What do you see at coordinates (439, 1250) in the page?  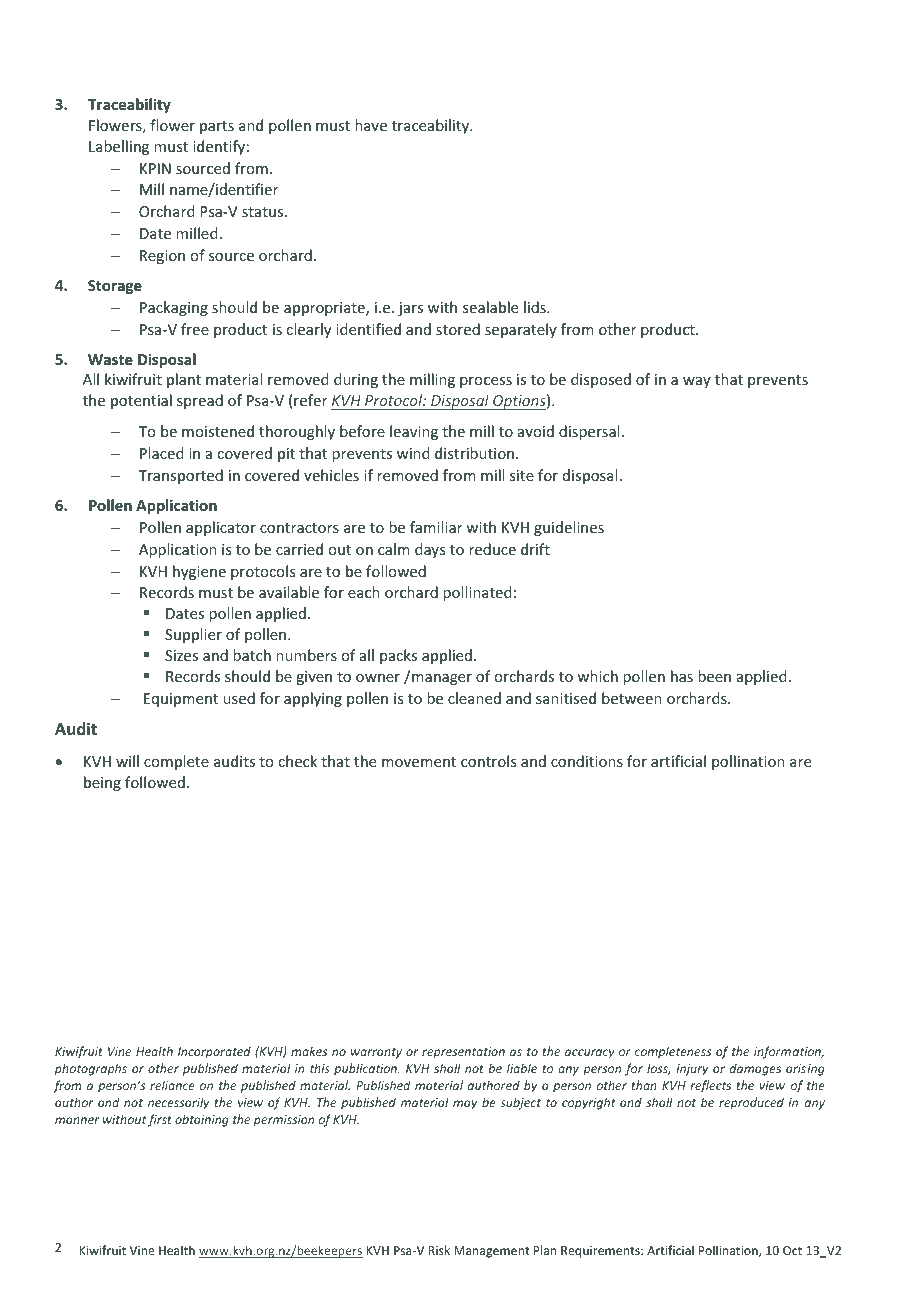 I see `Risk` at bounding box center [439, 1250].
